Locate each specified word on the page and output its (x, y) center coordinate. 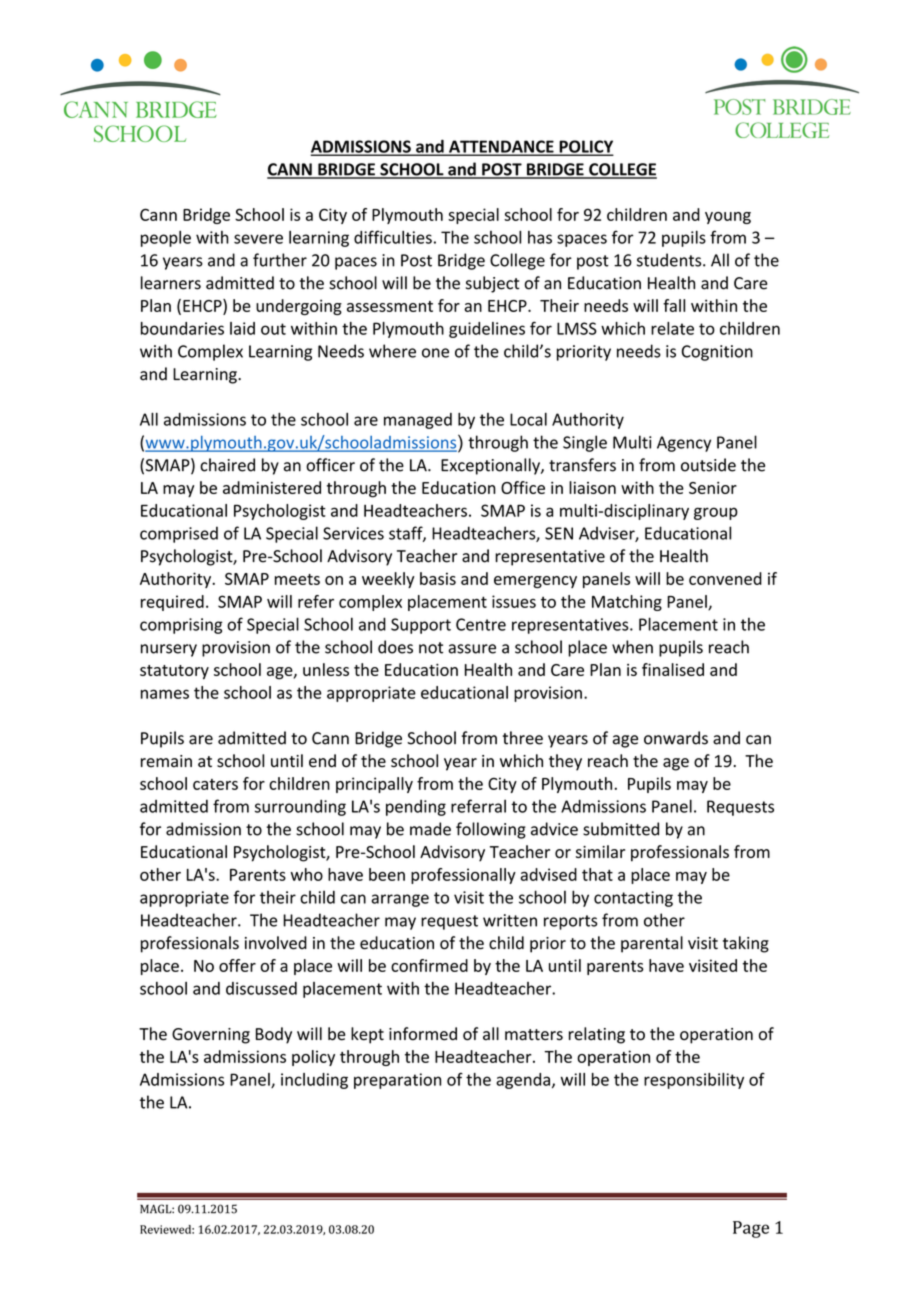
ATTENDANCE (501, 147)
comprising (181, 626)
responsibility (694, 1081)
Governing (211, 1036)
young (728, 218)
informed (423, 1034)
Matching (627, 603)
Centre (481, 624)
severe (258, 239)
